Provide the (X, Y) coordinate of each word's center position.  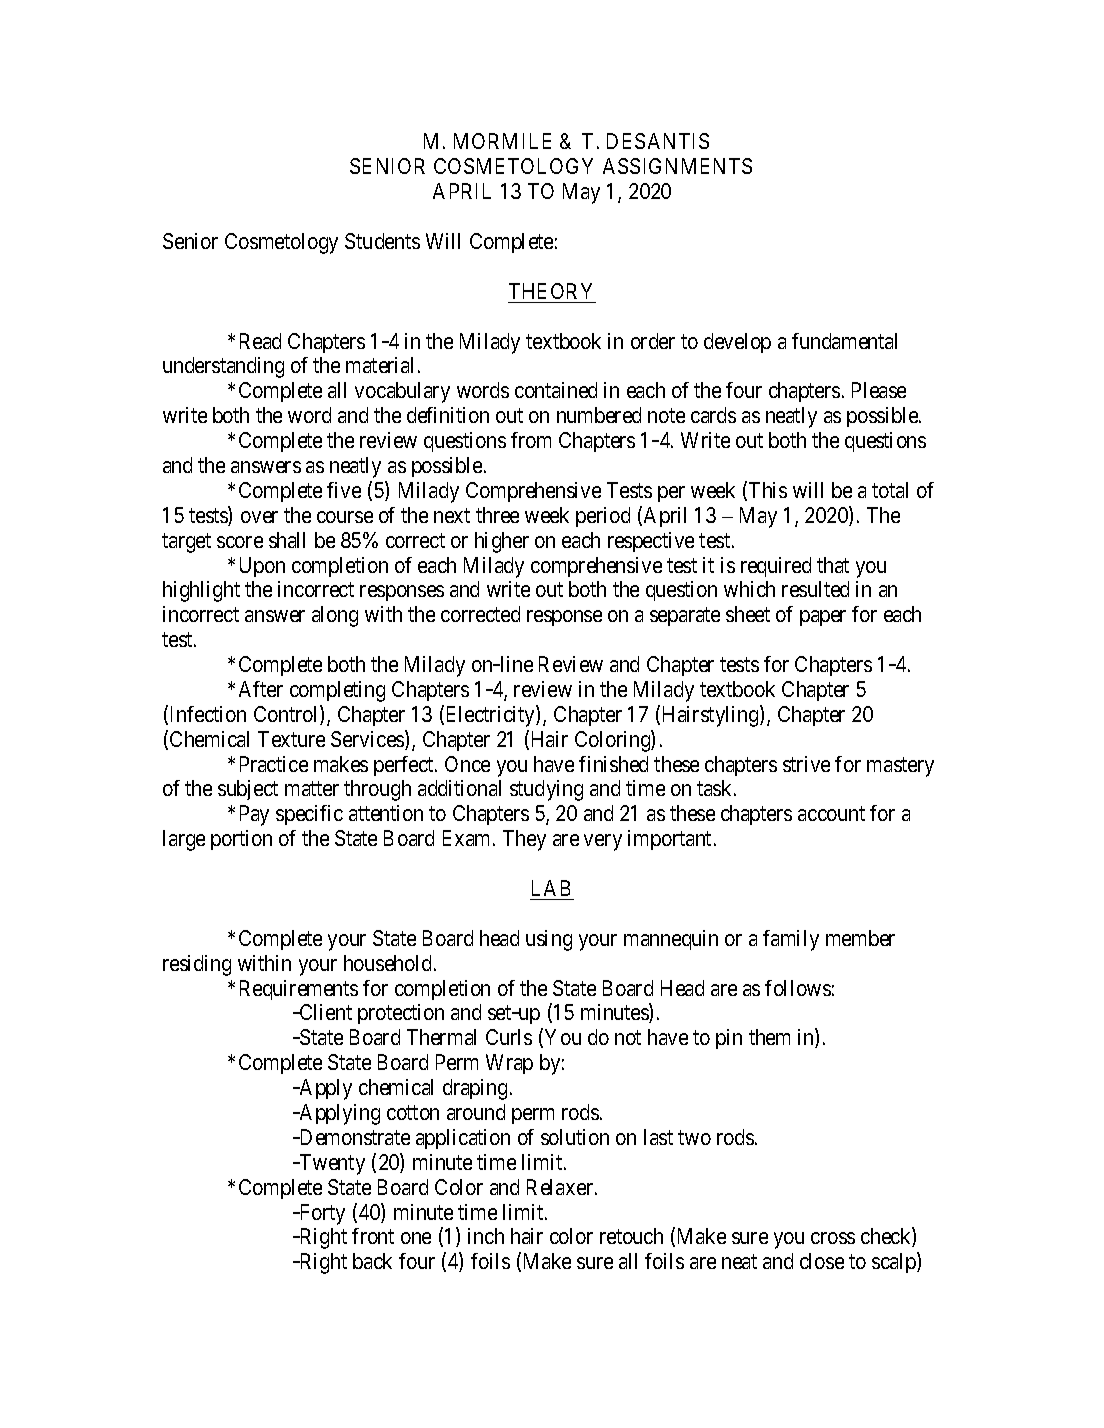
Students (382, 241)
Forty (321, 1214)
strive (806, 764)
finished (613, 764)
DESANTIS (658, 141)
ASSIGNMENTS (677, 166)
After (261, 689)
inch (486, 1236)
